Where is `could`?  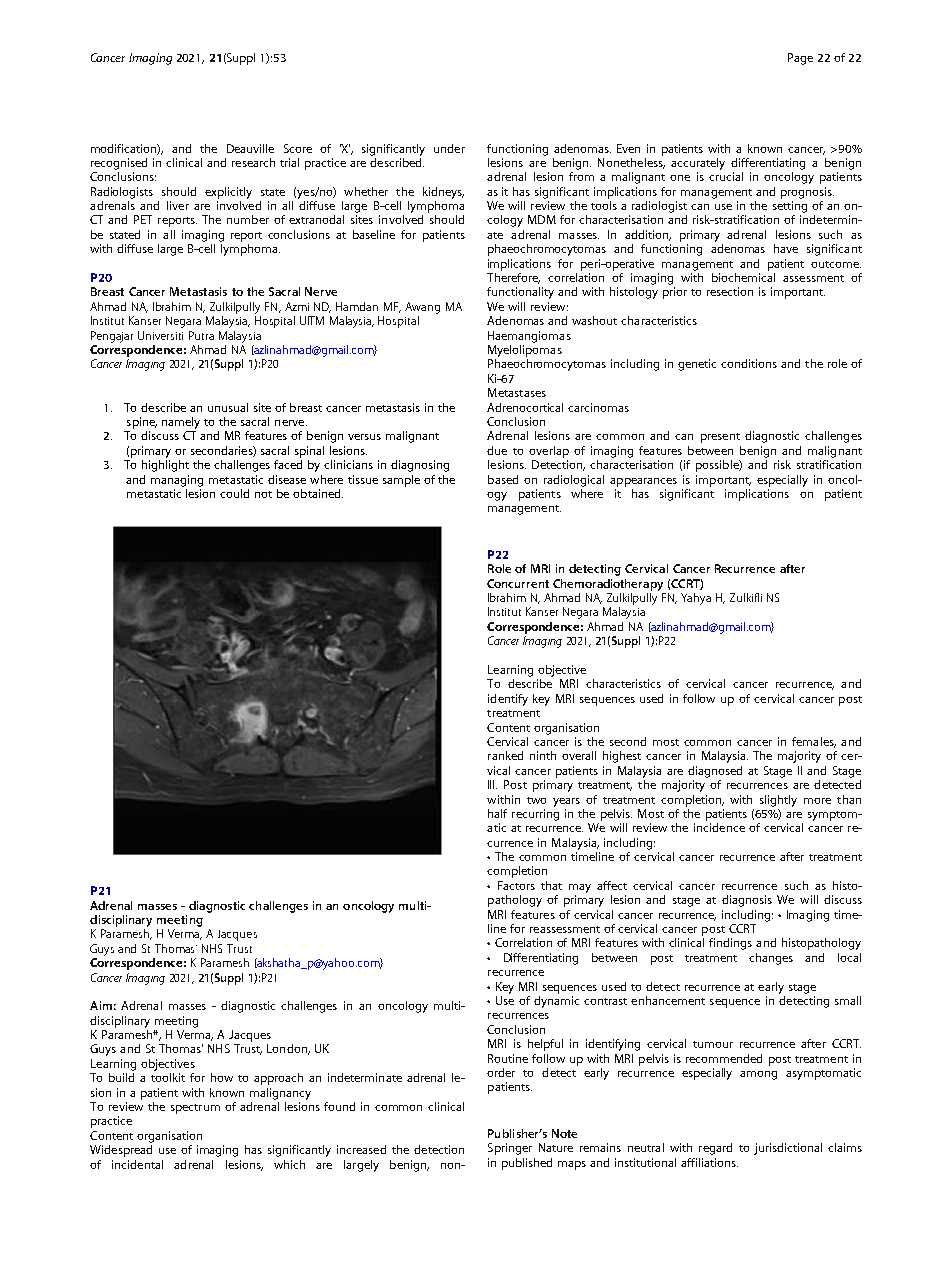 could is located at coordinates (234, 493).
